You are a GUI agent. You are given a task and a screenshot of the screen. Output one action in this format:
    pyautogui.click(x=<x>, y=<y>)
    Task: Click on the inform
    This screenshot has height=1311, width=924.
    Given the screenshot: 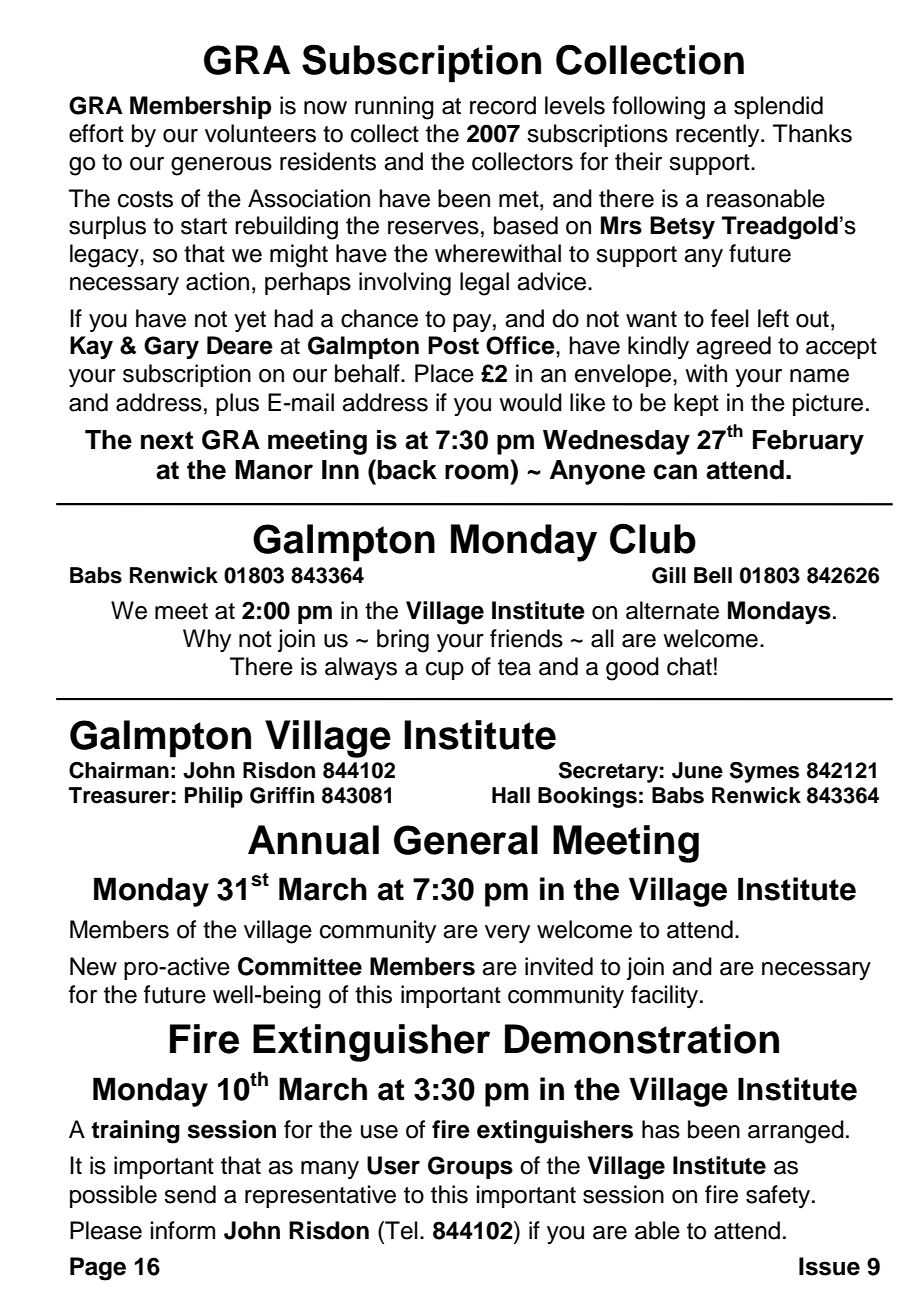 What is the action you would take?
    pyautogui.click(x=183, y=1230)
